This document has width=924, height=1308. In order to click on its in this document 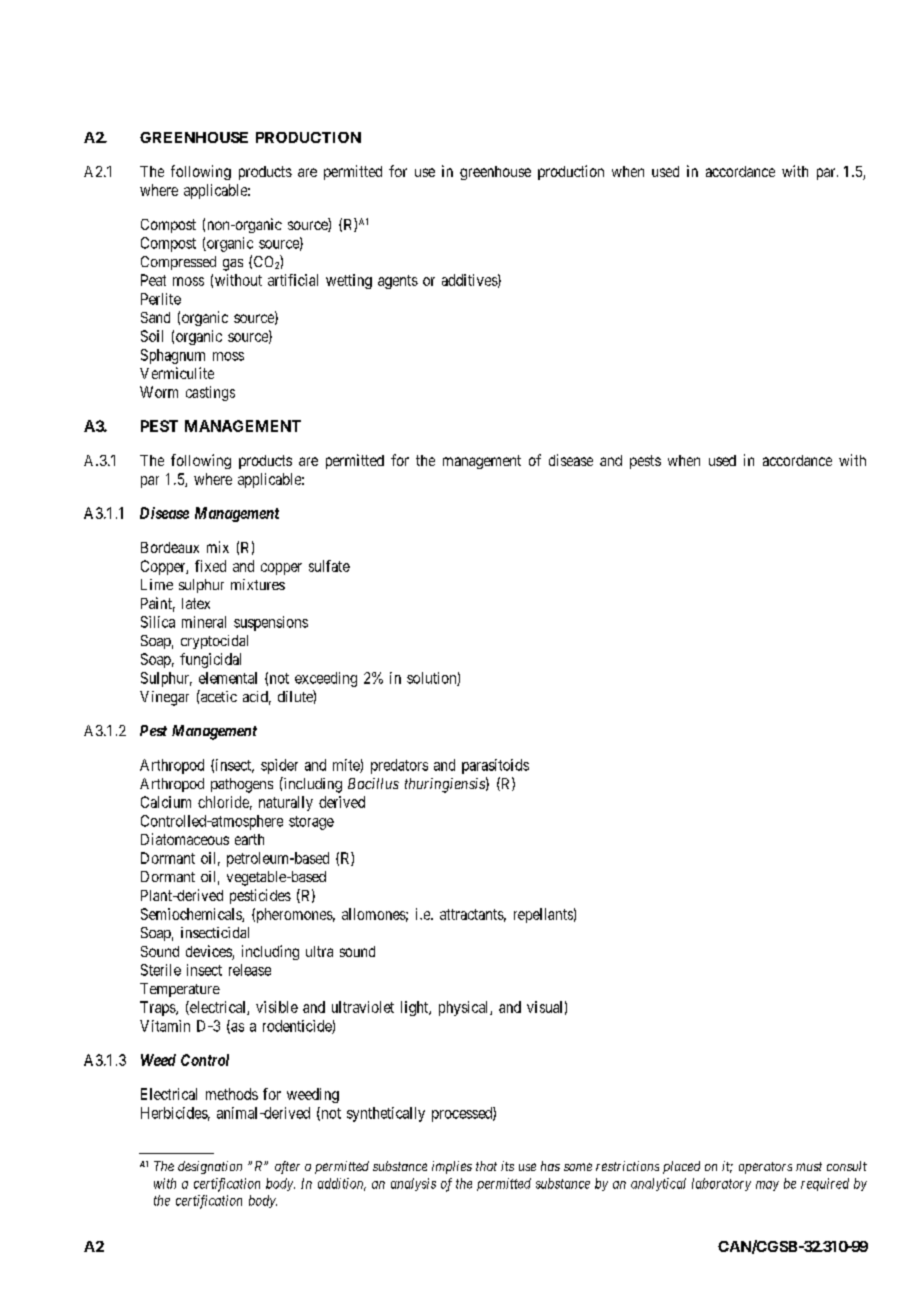, I will do `click(507, 1166)`.
